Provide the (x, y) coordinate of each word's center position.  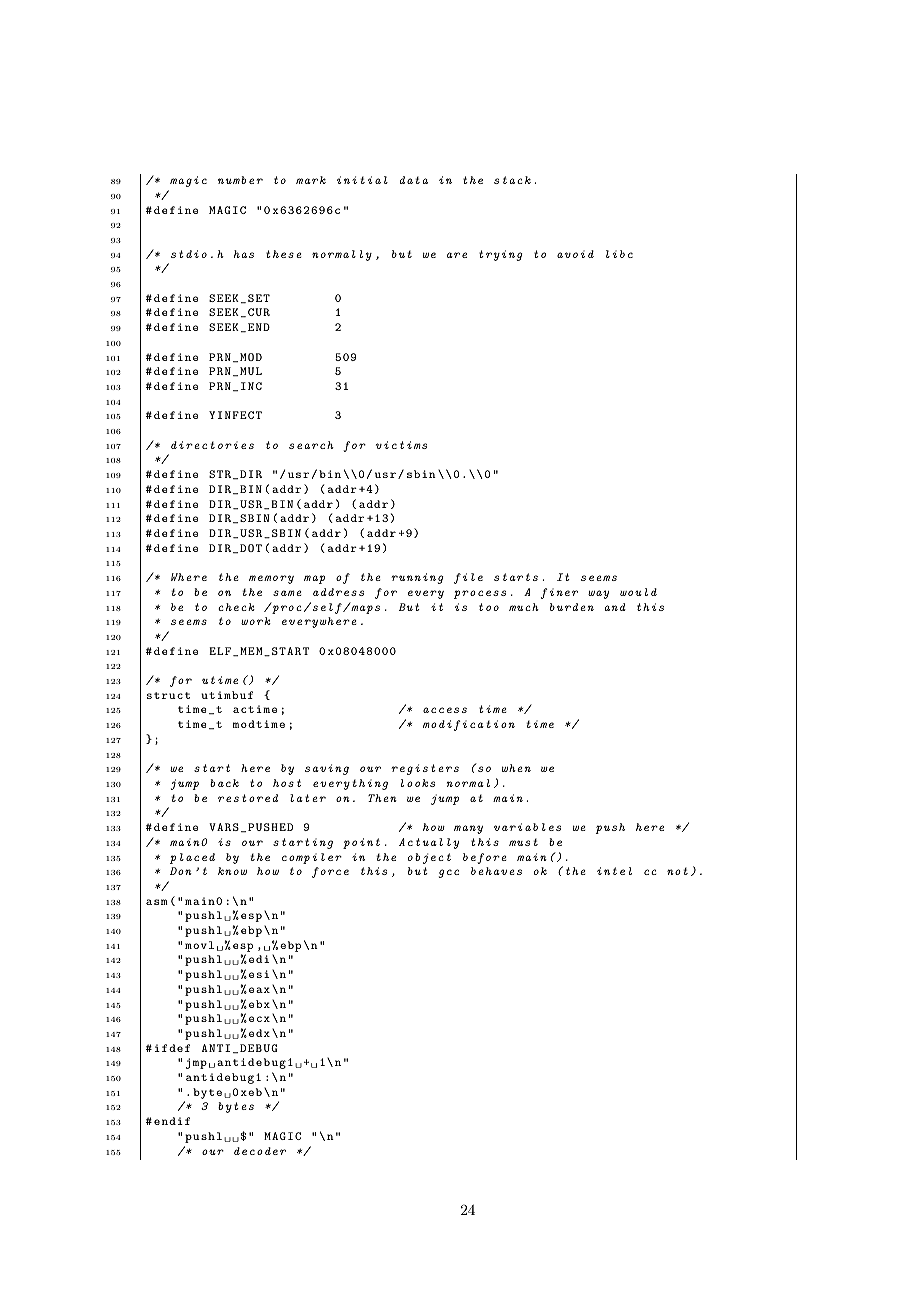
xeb (251, 1092)
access (445, 710)
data (414, 180)
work (256, 621)
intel (614, 871)
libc (619, 254)
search (311, 445)
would (638, 592)
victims (401, 445)
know (232, 871)
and (615, 607)
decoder (260, 1151)
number (240, 180)
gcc (449, 873)
